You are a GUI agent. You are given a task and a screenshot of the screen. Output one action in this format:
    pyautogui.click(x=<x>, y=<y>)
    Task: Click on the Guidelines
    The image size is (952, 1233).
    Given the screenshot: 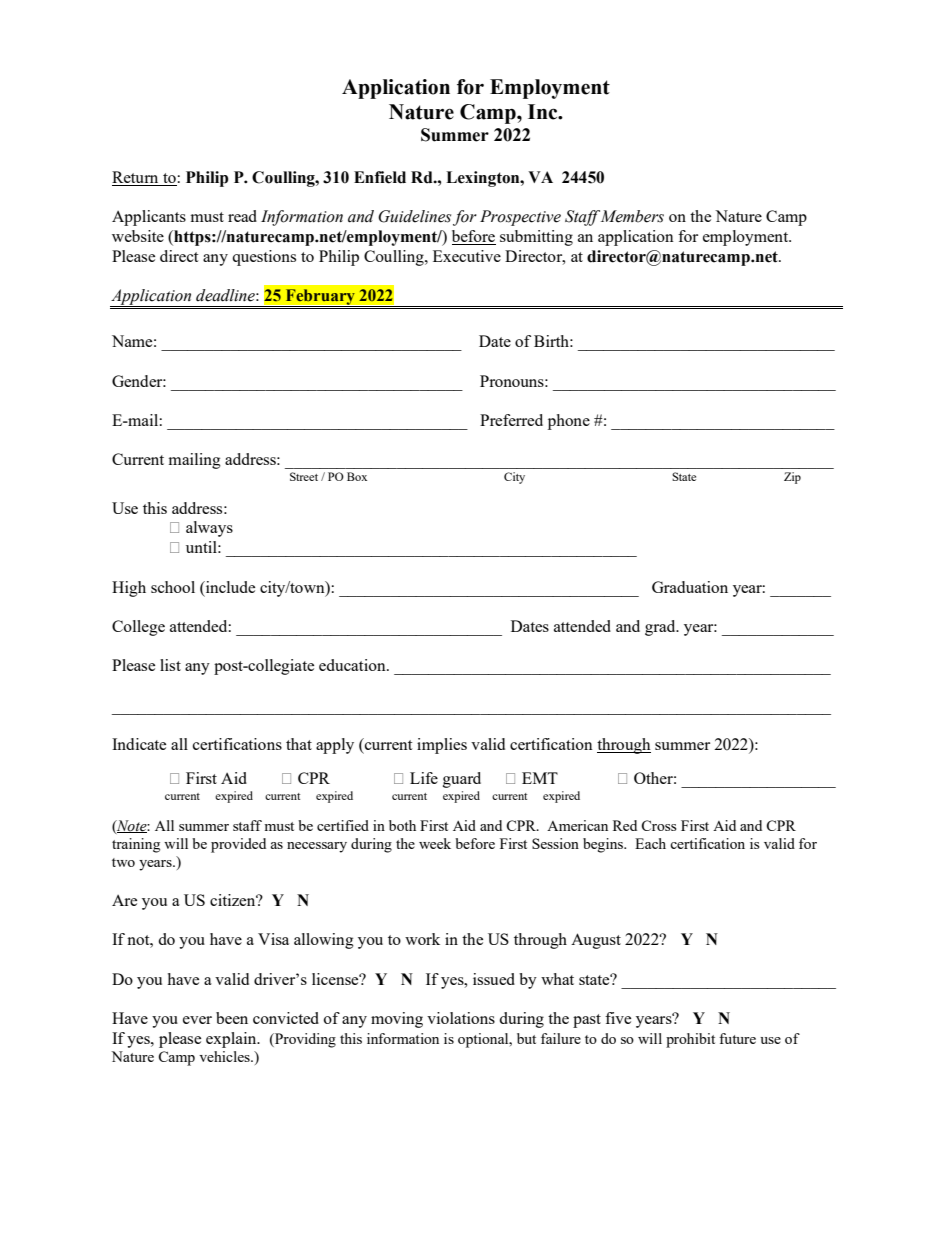 What is the action you would take?
    pyautogui.click(x=414, y=216)
